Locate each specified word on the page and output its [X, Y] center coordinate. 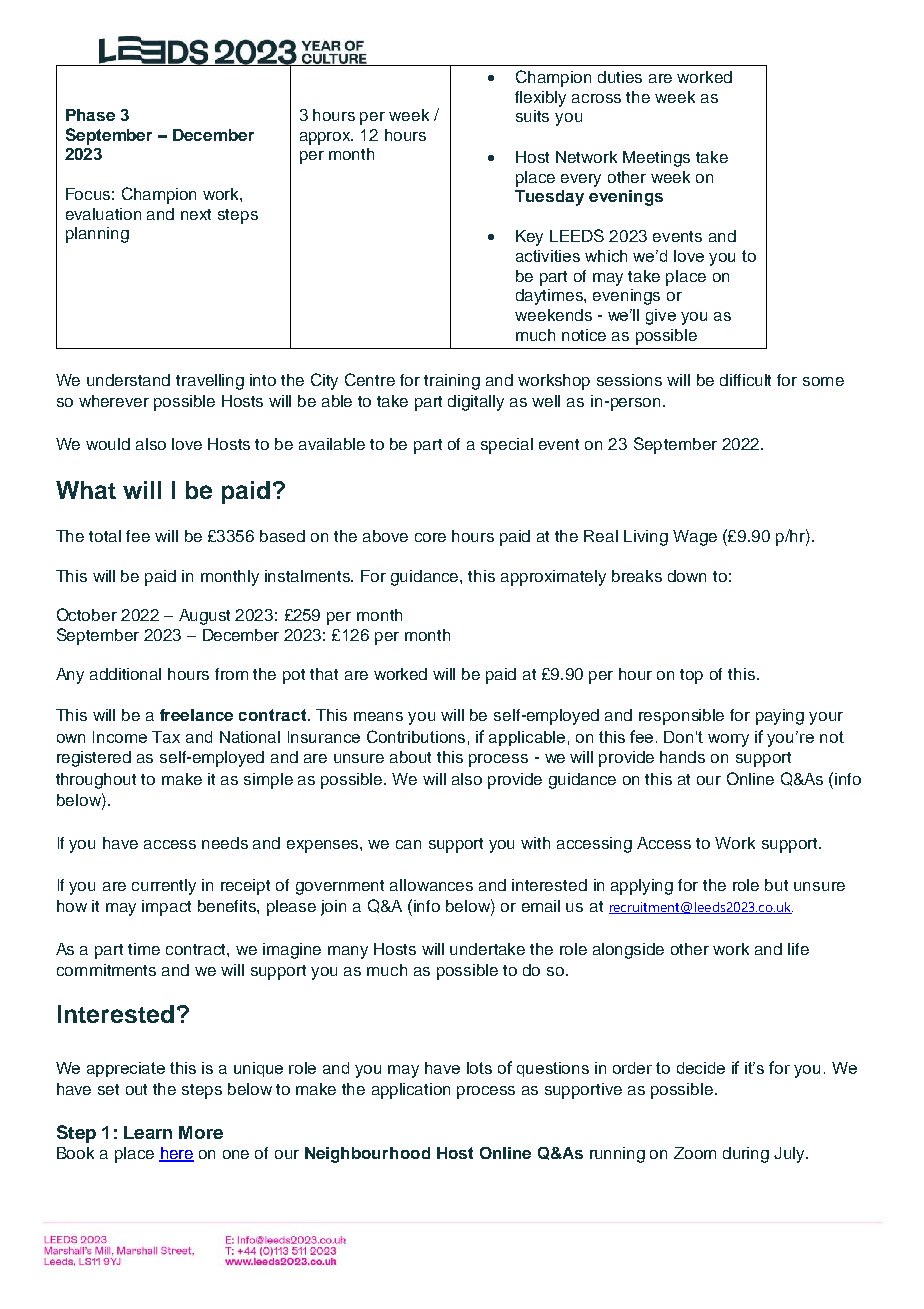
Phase [90, 115]
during [746, 1155]
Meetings [656, 159]
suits [532, 116]
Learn [148, 1132]
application [411, 1091]
